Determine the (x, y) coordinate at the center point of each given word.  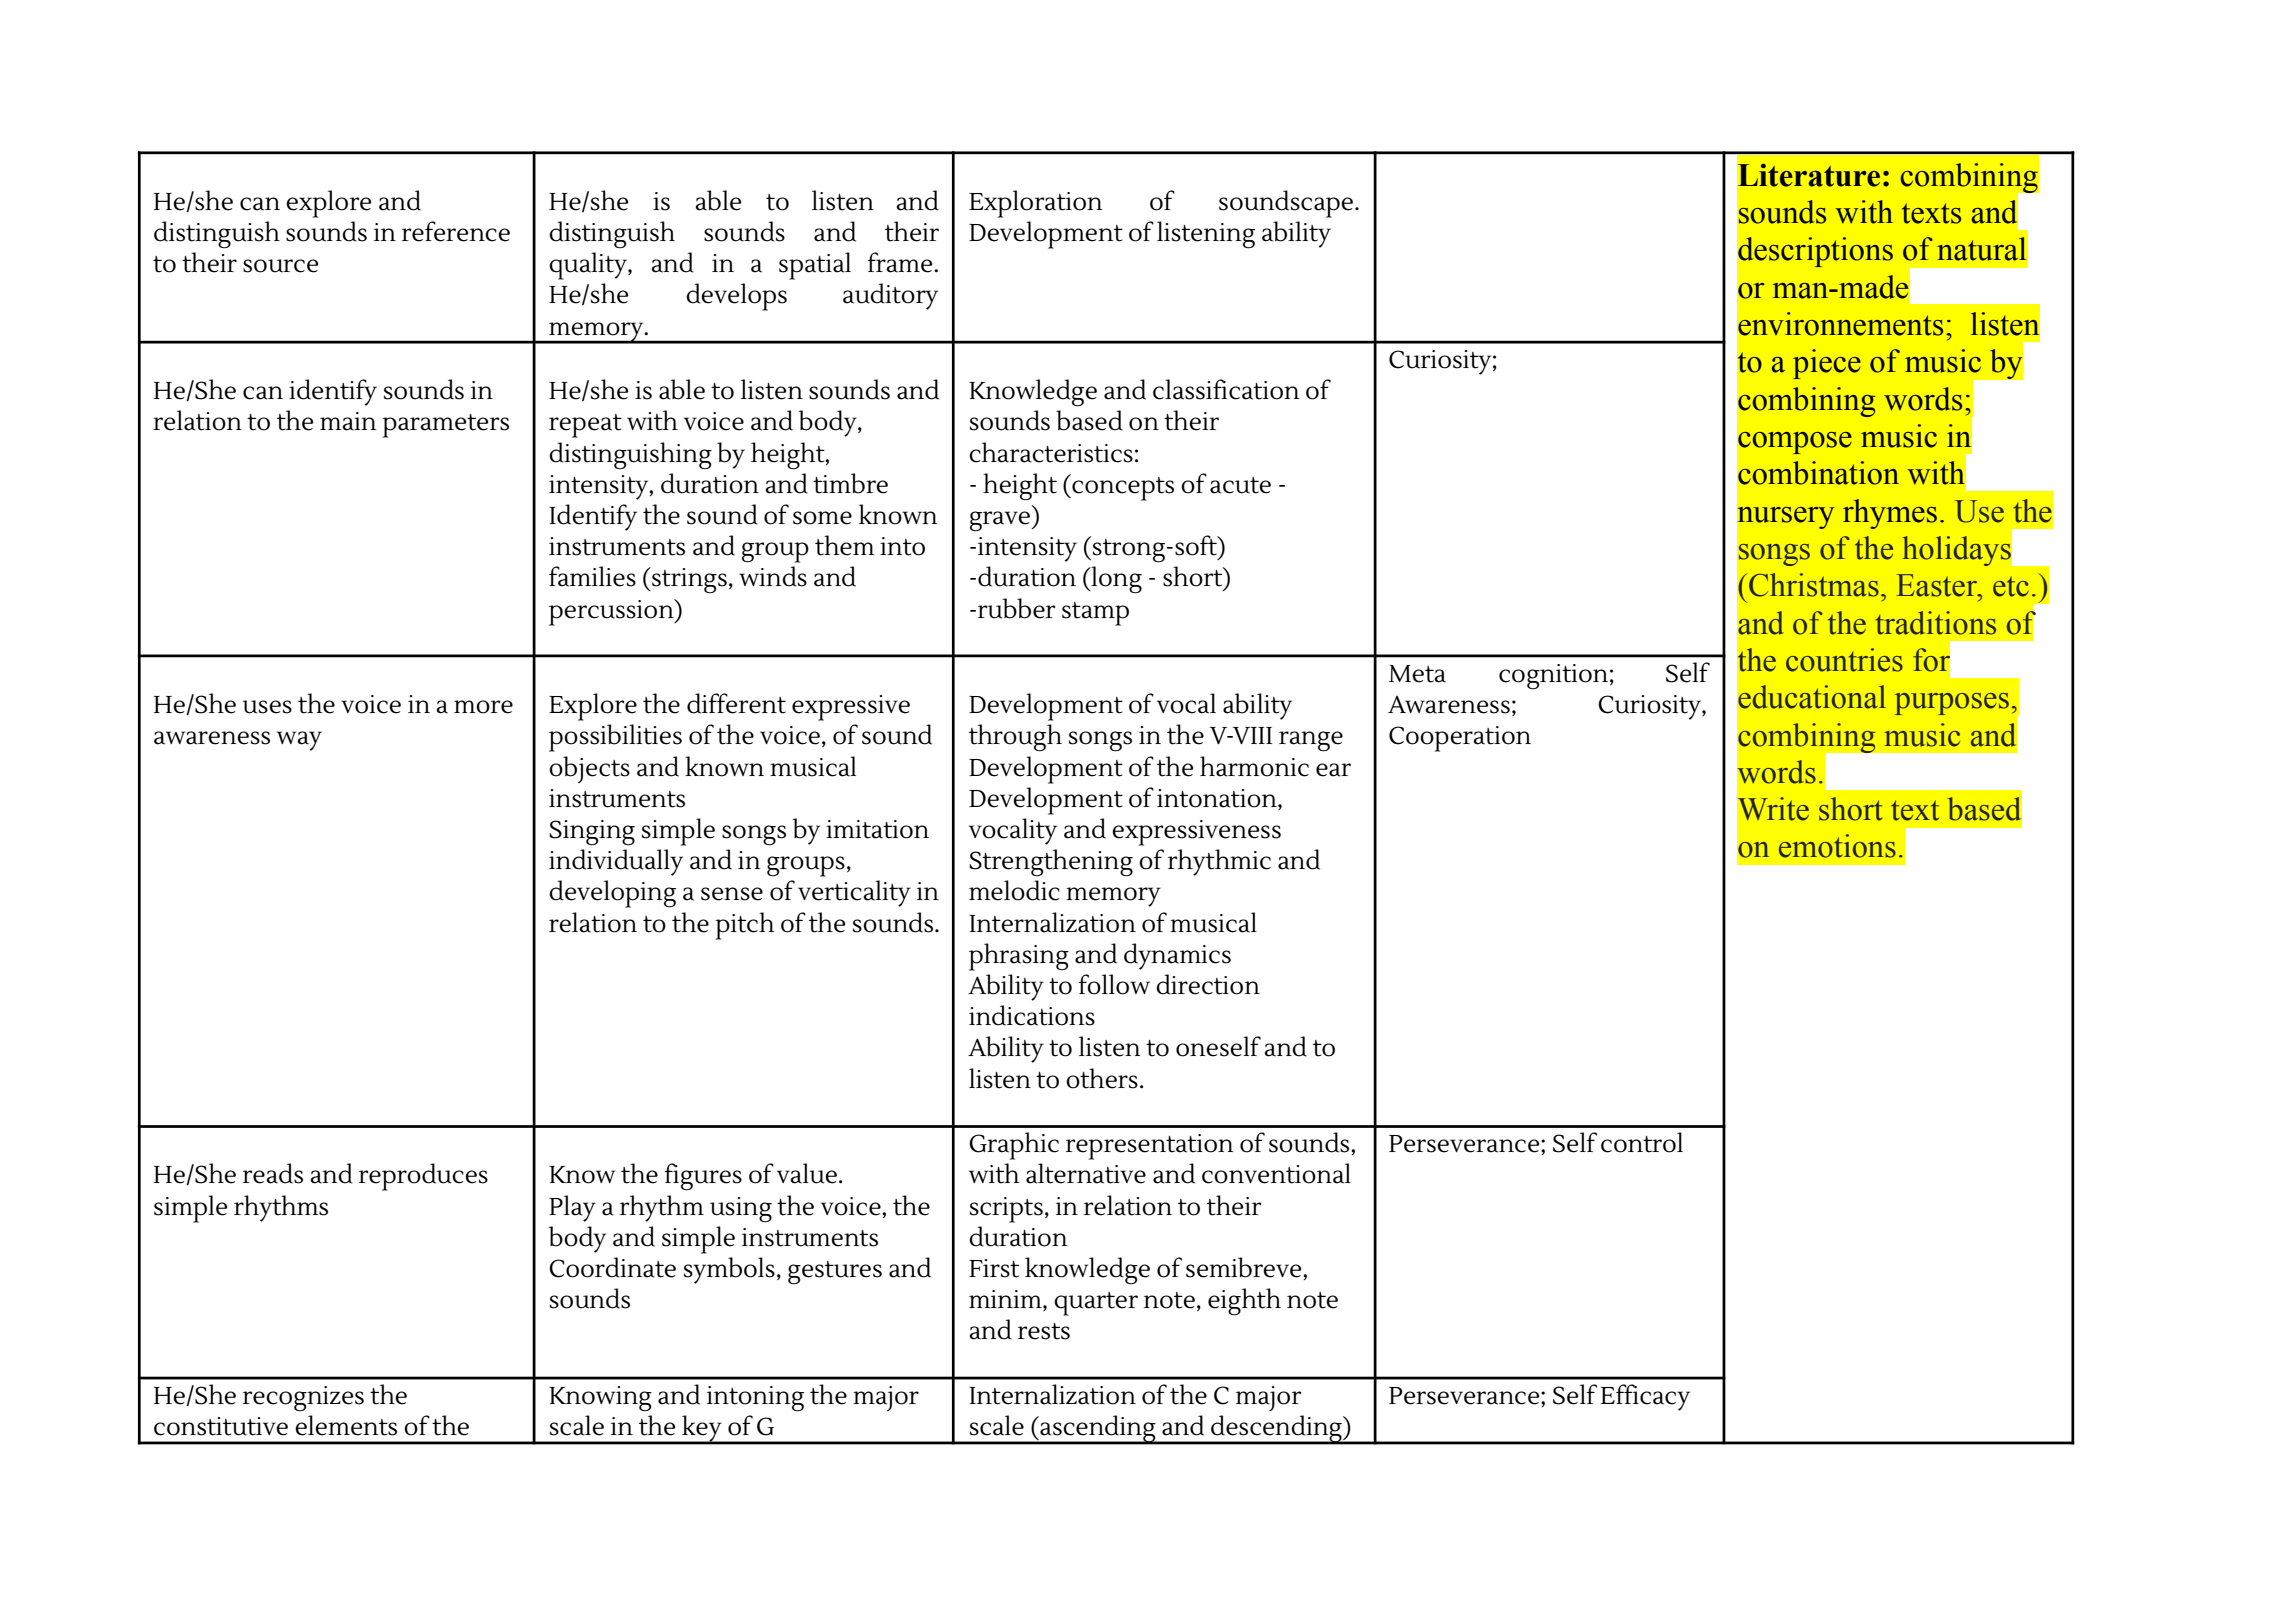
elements (346, 1425)
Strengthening (1051, 863)
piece (1827, 364)
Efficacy (1645, 1397)
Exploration (1036, 204)
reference (456, 231)
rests (1044, 1331)
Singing (592, 833)
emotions (1837, 846)
